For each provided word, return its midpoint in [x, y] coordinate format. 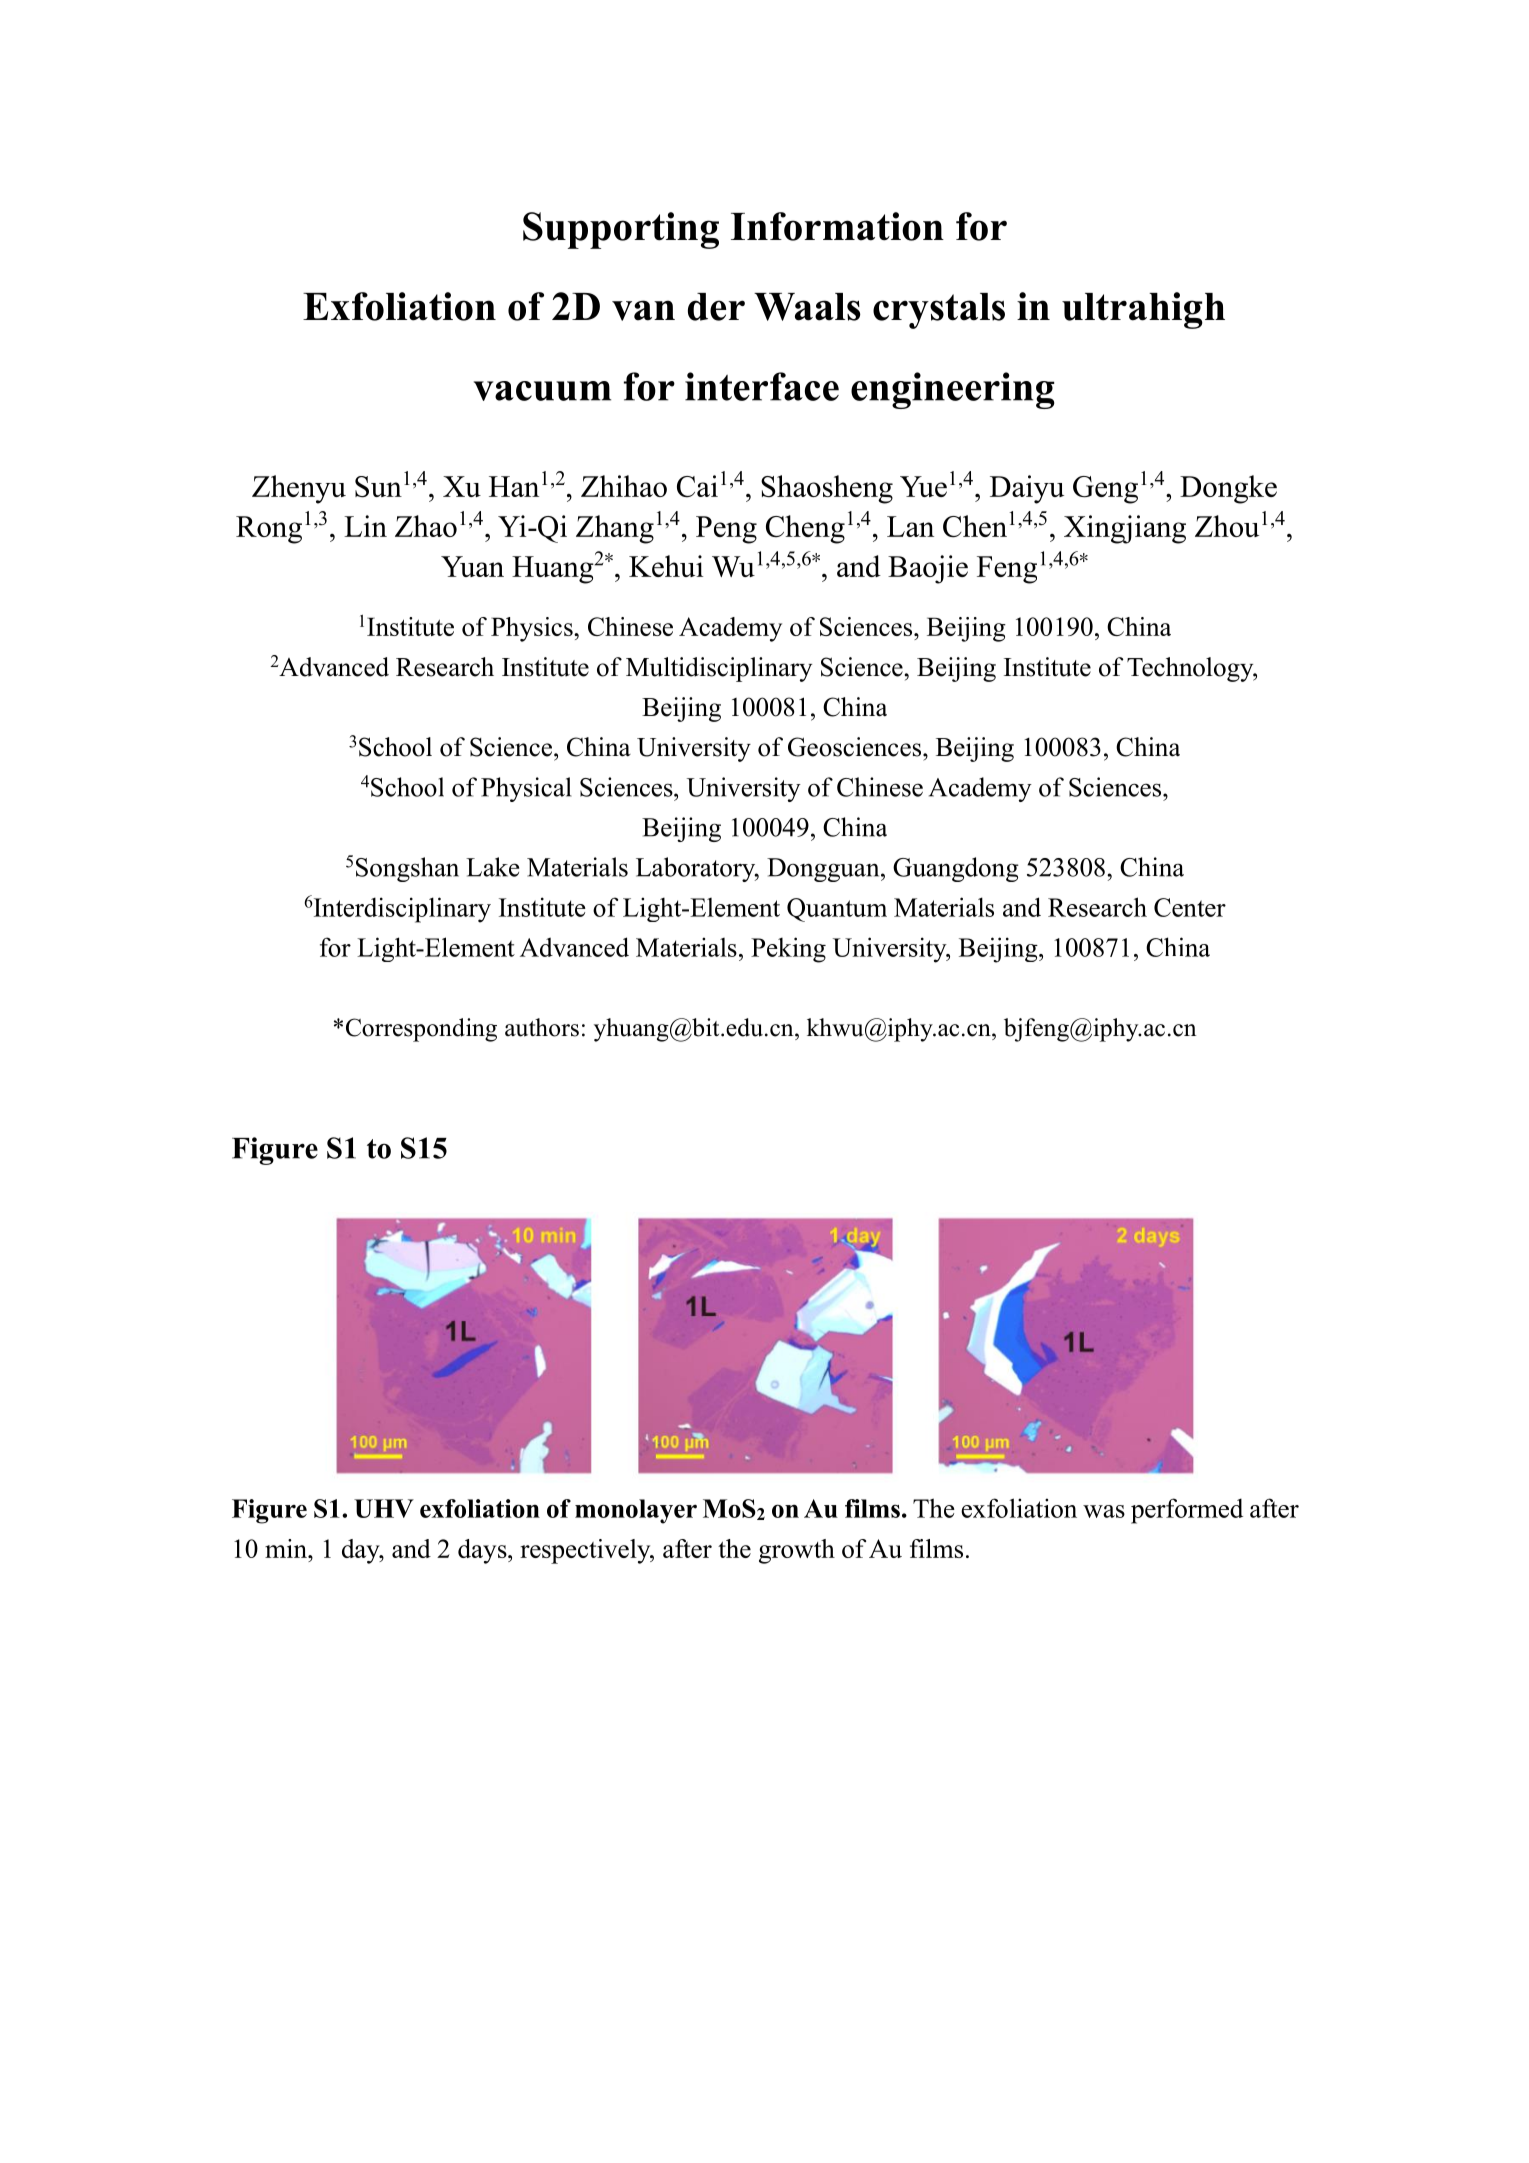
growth [797, 1551]
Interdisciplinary [401, 910]
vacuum [542, 391]
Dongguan [824, 870]
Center [1190, 907]
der [716, 307]
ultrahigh [1143, 310]
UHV [384, 1508]
